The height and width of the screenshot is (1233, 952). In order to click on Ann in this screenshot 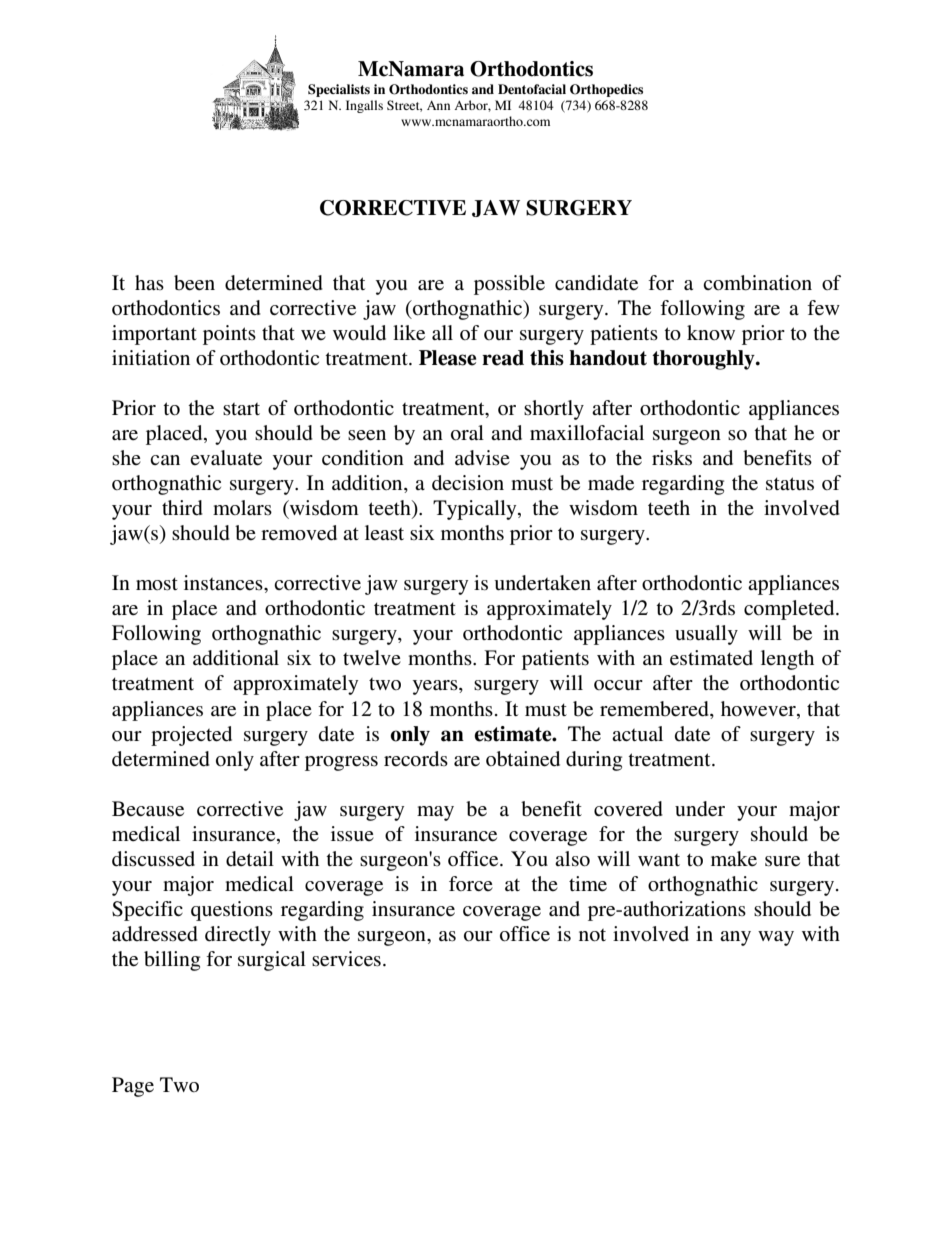, I will do `click(438, 105)`.
